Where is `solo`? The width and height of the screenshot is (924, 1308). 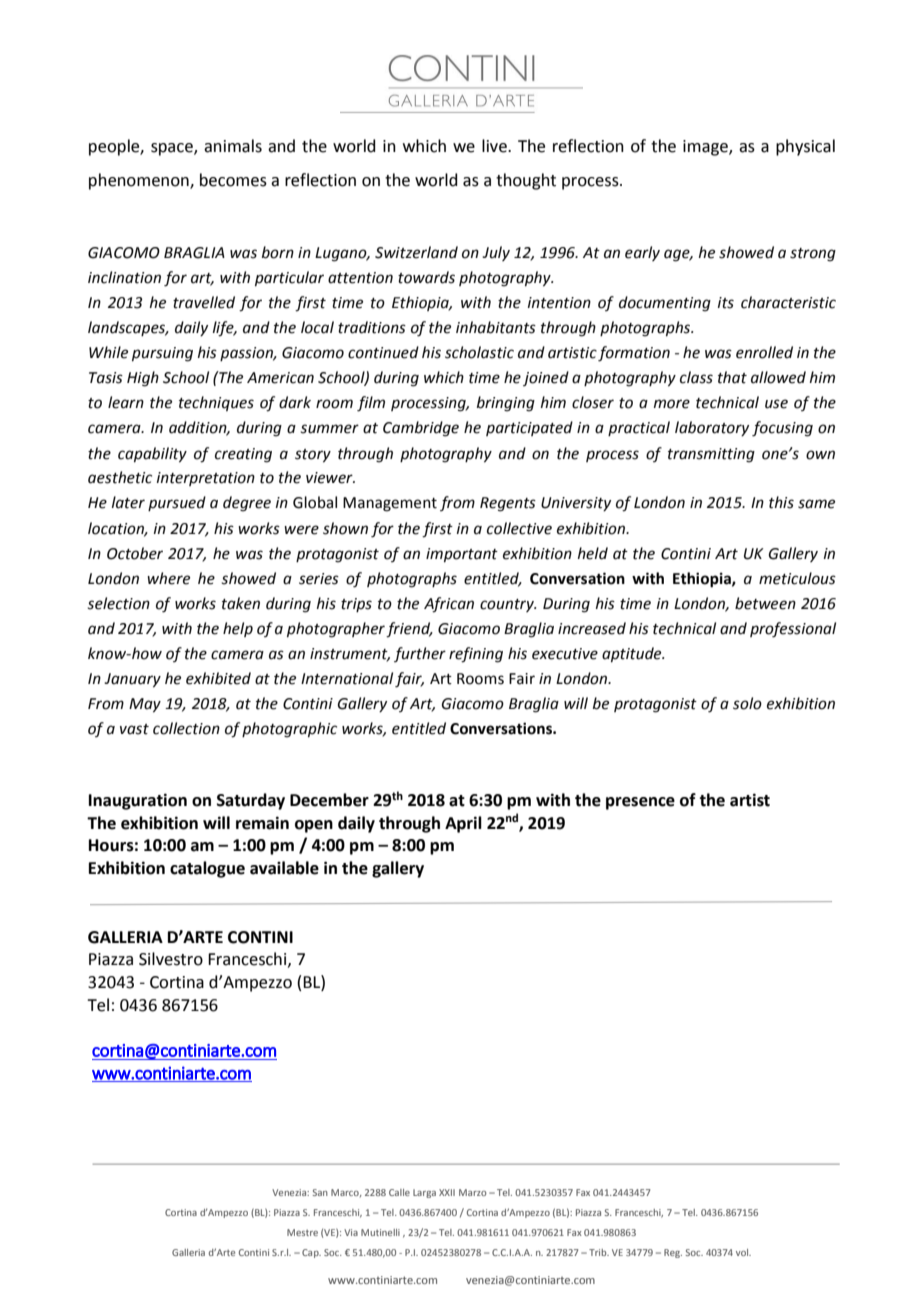 solo is located at coordinates (747, 703).
